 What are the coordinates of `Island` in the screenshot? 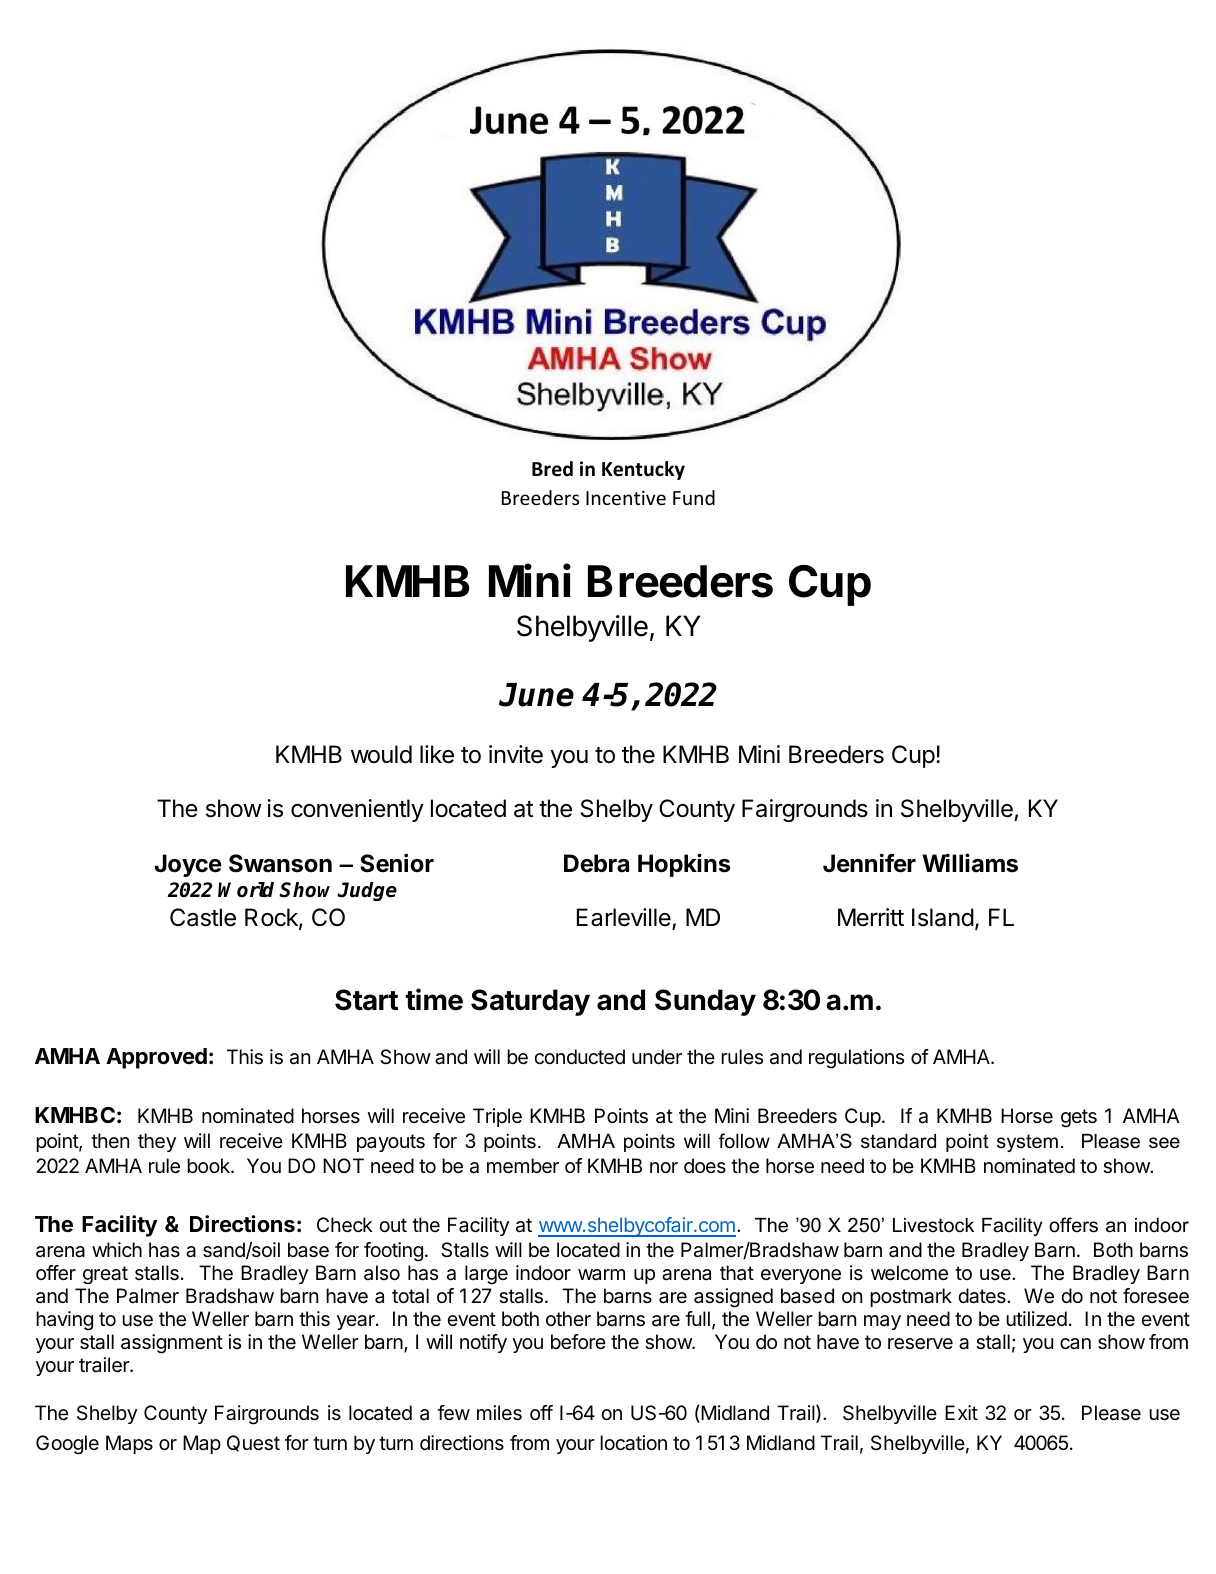 It's located at (943, 917).
